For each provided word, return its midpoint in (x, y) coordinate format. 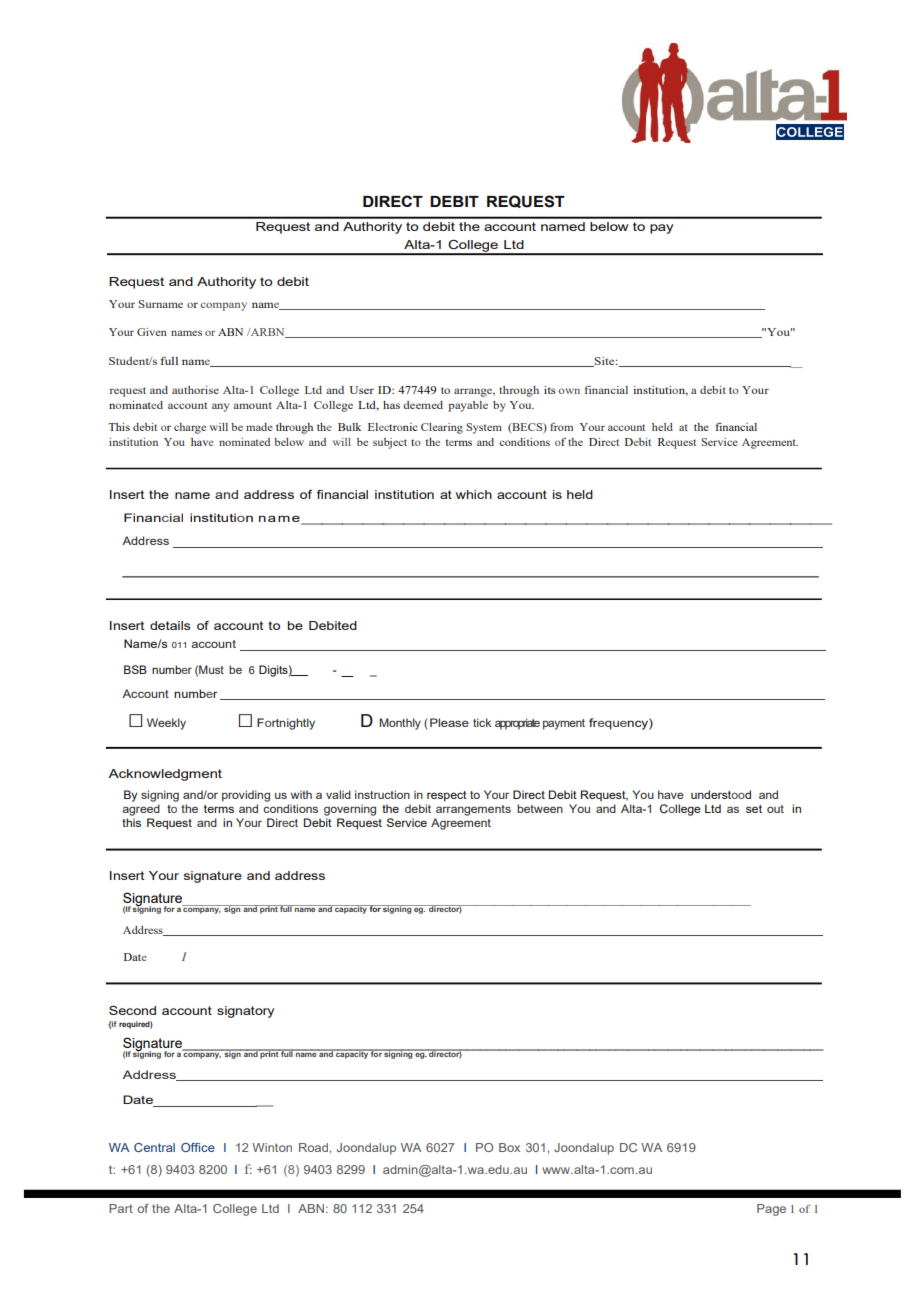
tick (482, 722)
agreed (141, 810)
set (754, 809)
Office (198, 1147)
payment (564, 724)
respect (447, 796)
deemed (423, 405)
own (569, 391)
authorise (195, 390)
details (170, 625)
